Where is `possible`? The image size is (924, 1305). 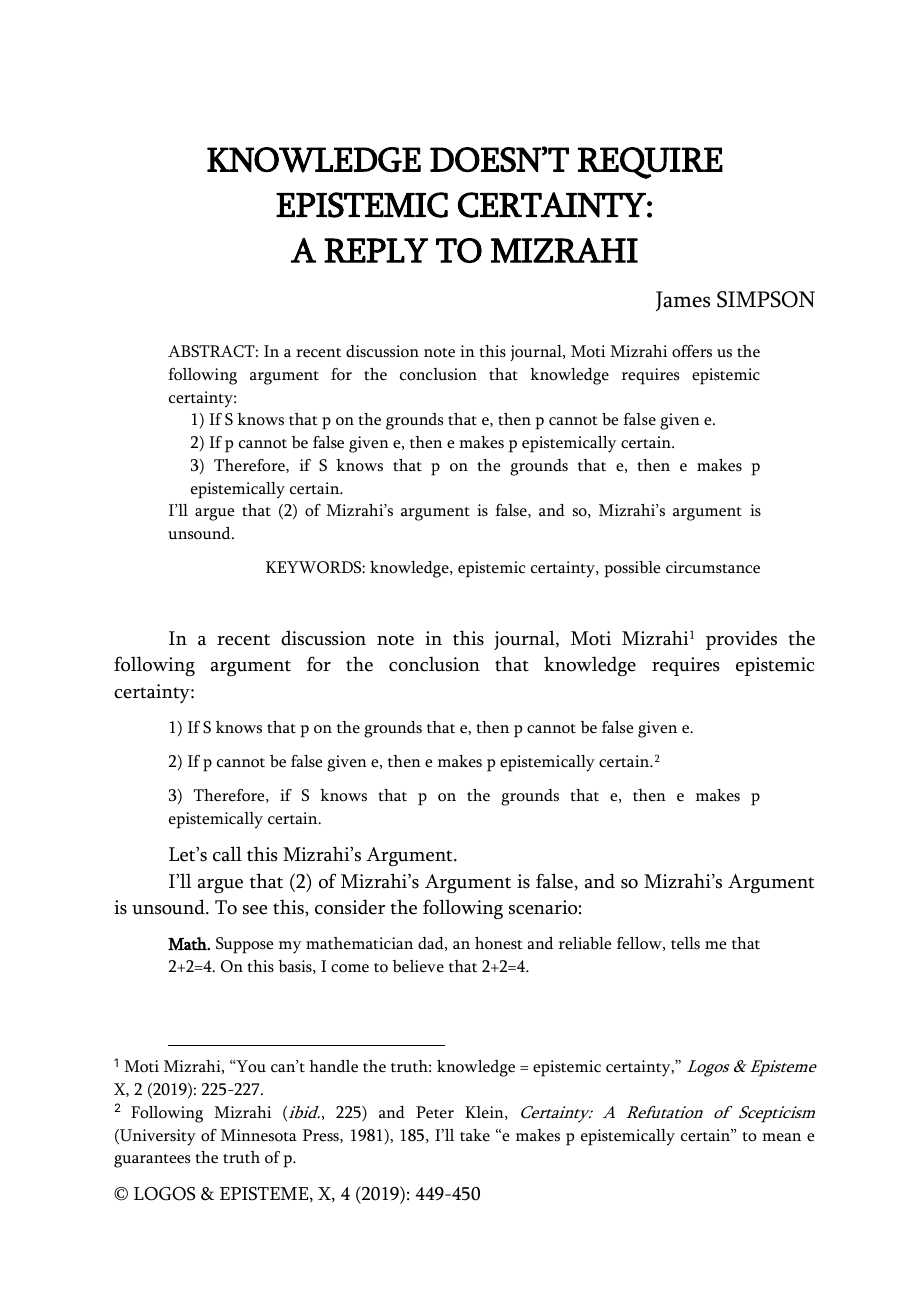
possible is located at coordinates (632, 569).
